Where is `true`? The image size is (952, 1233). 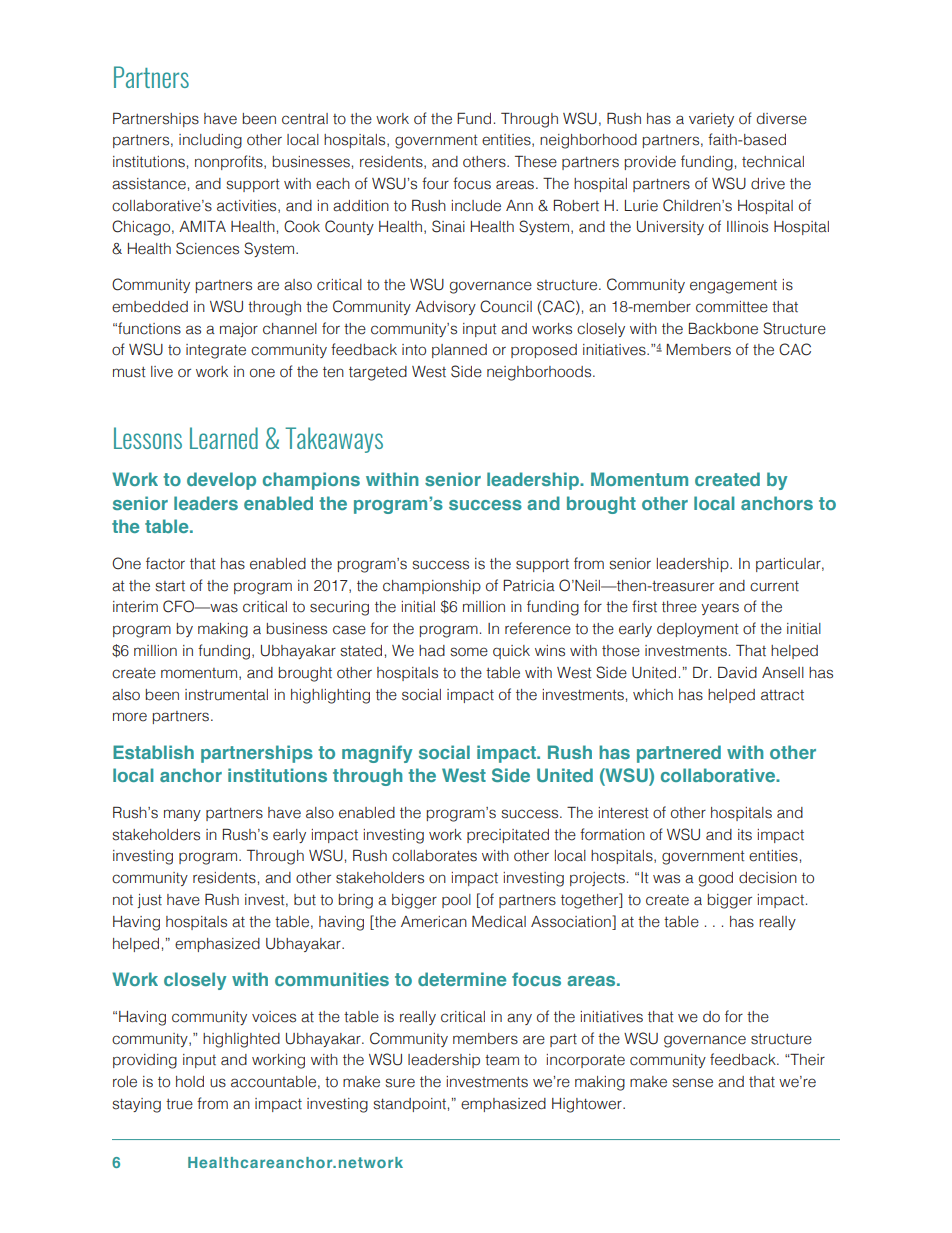 true is located at coordinates (179, 1104).
